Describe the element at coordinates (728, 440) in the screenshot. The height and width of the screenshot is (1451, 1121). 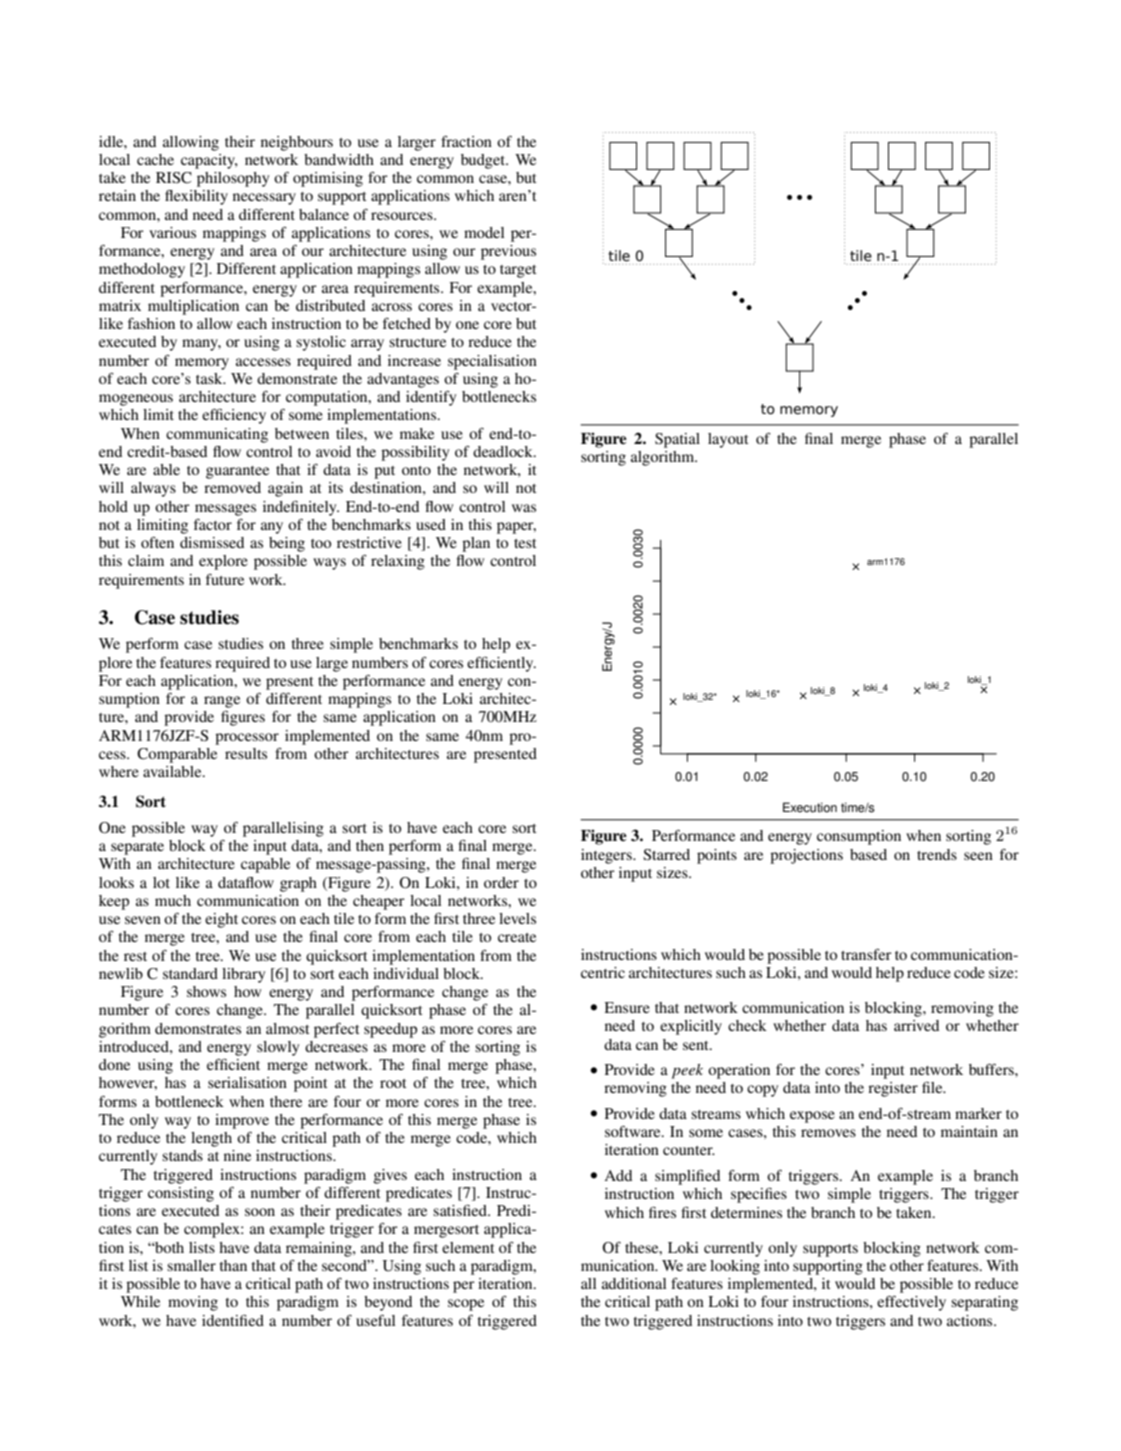
I see `layout` at that location.
